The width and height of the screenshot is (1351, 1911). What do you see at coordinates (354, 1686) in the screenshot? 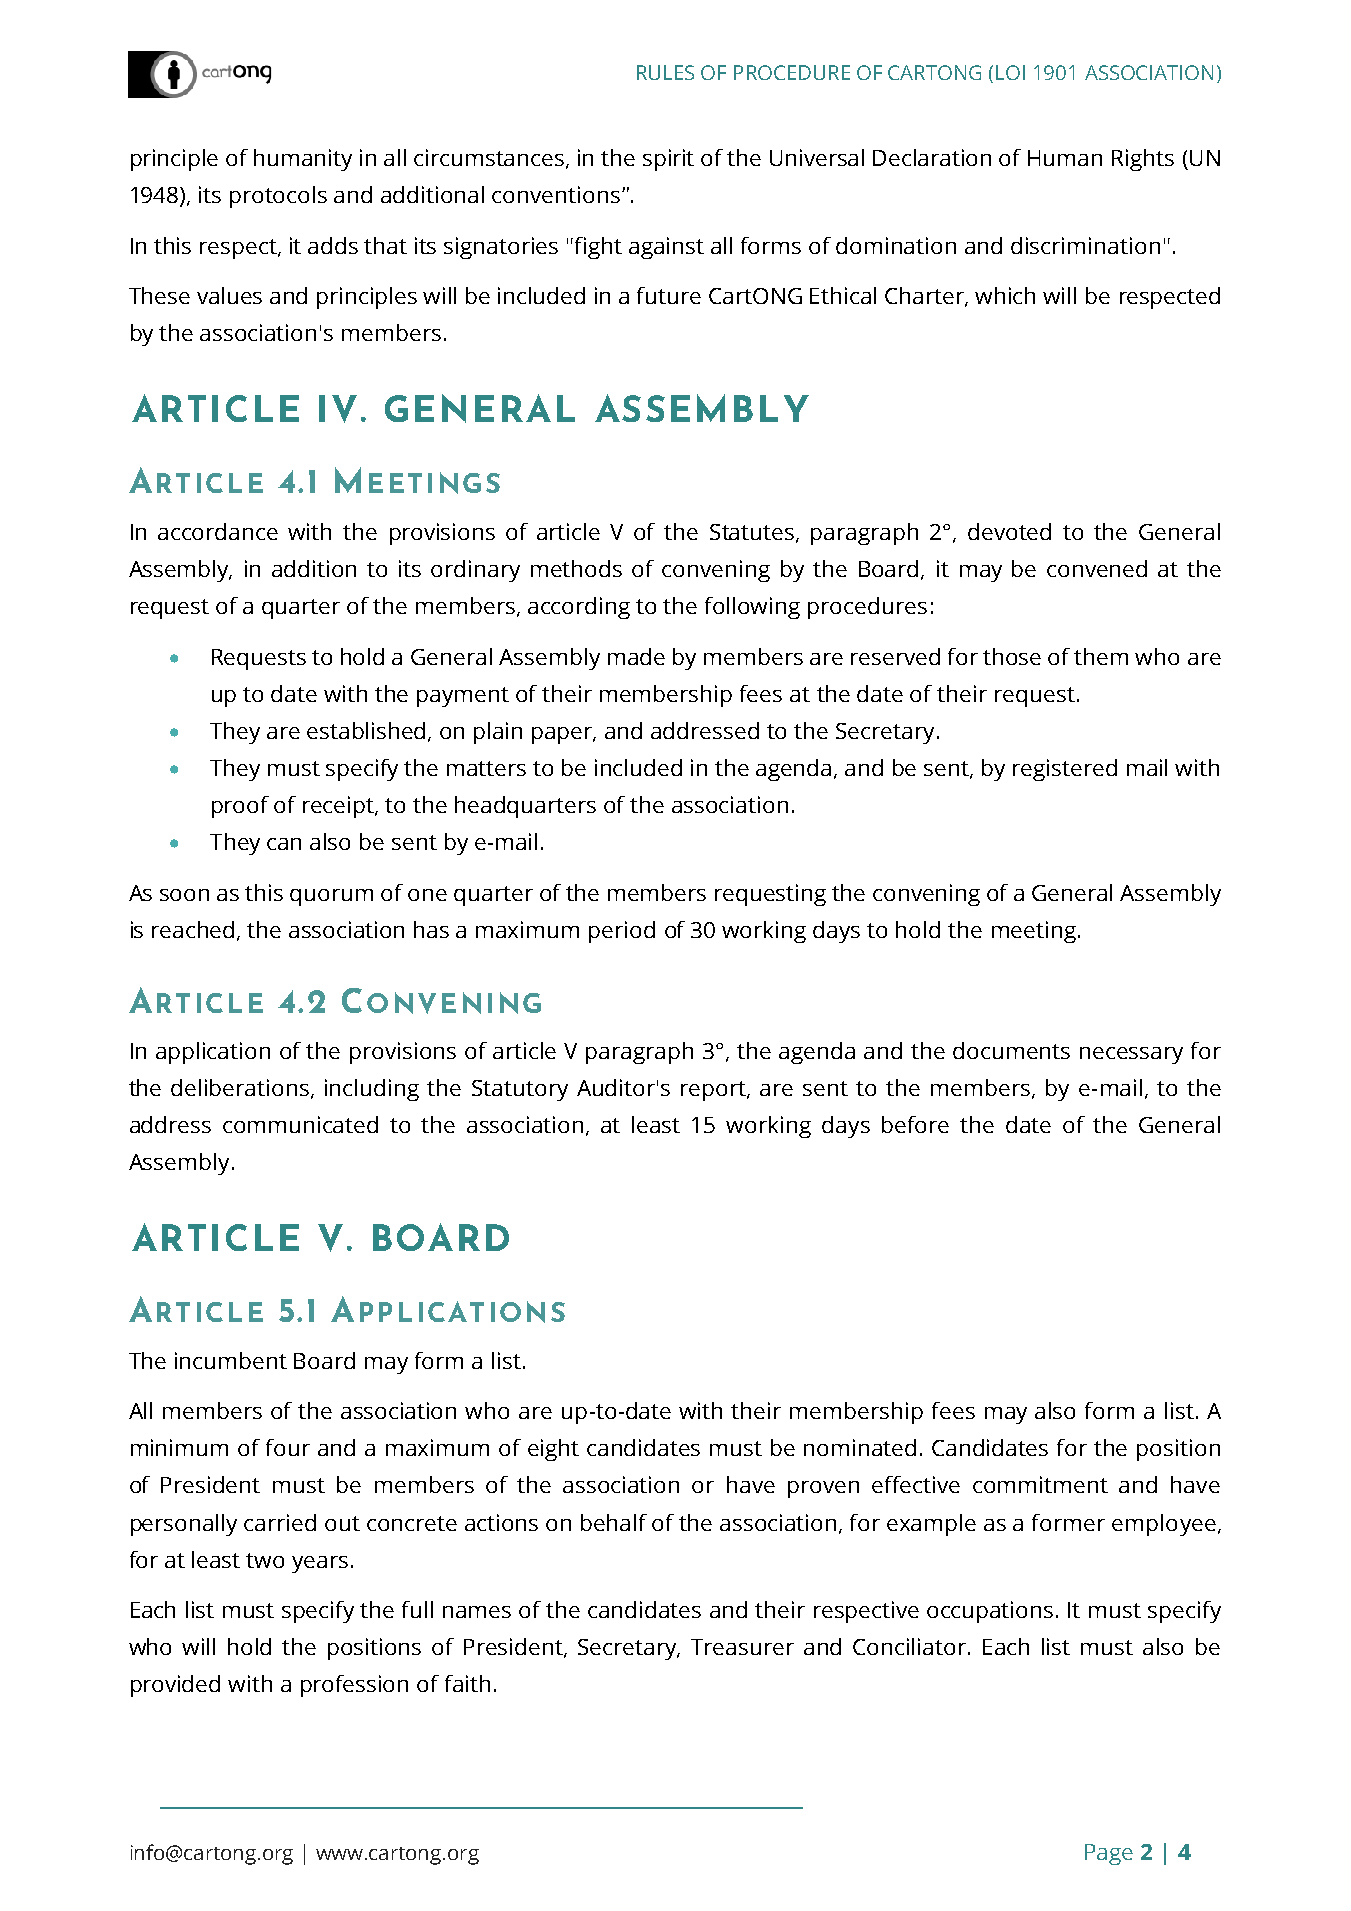
I see `profession` at bounding box center [354, 1686].
